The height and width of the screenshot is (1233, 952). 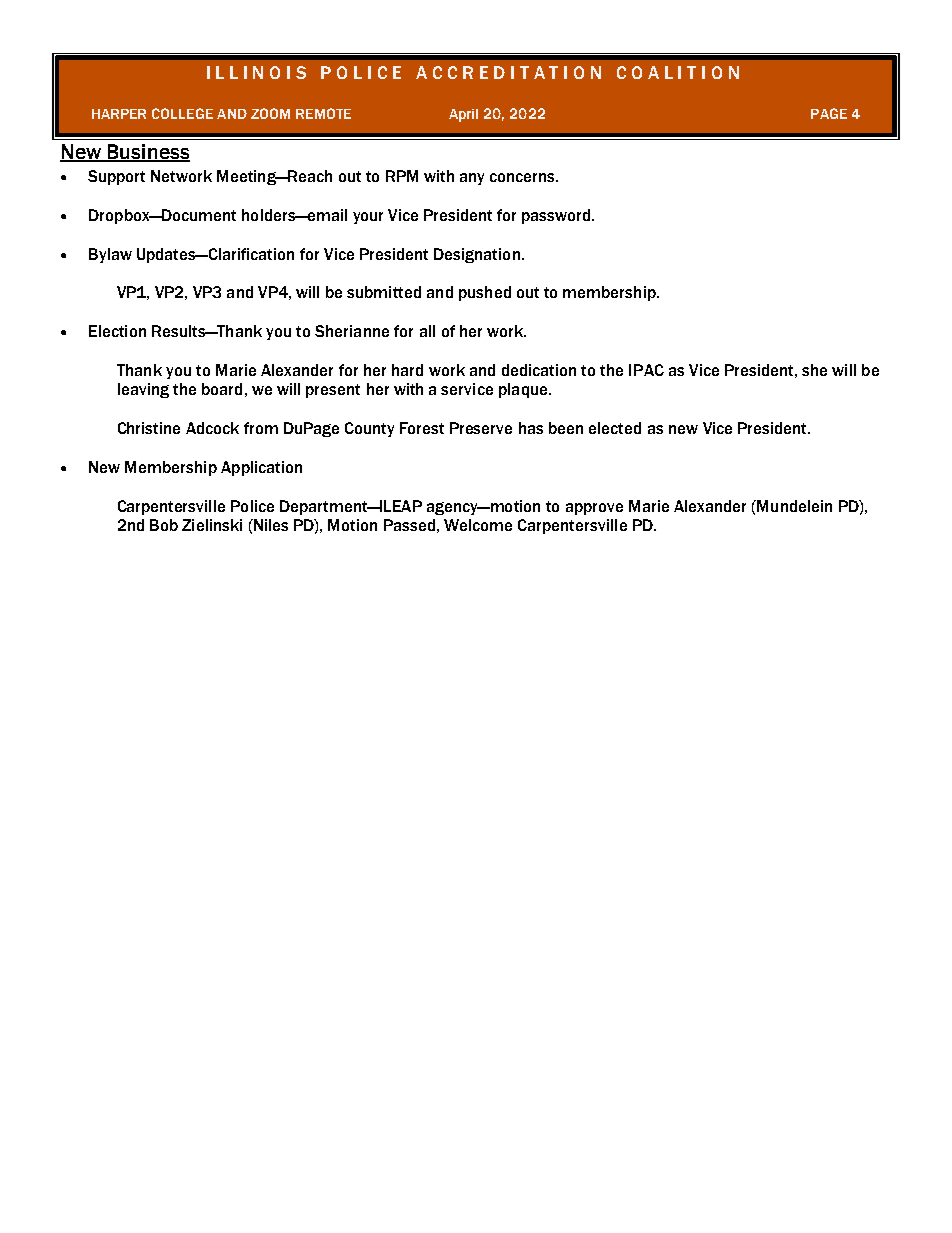 I want to click on REMOTE, so click(x=323, y=113).
